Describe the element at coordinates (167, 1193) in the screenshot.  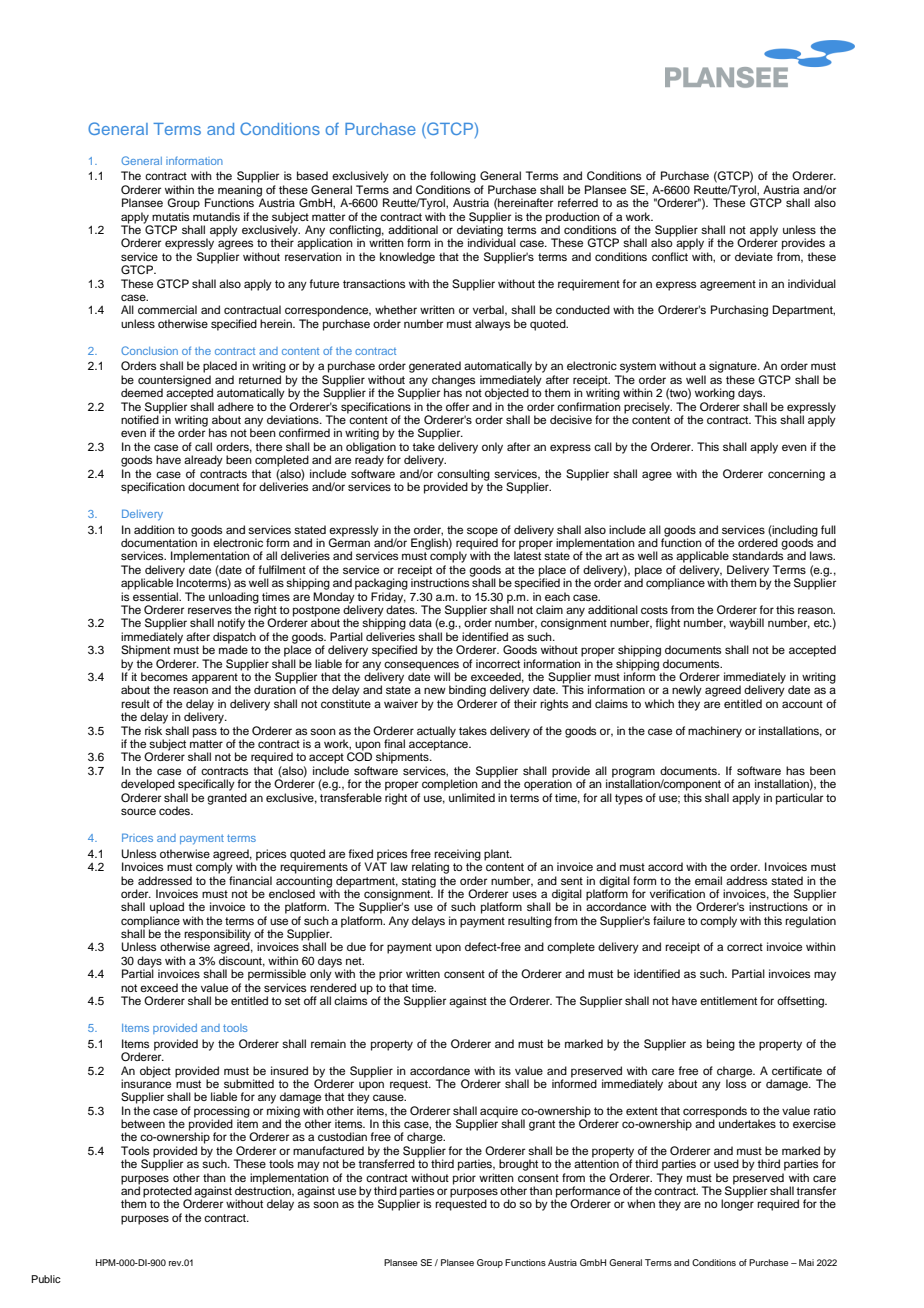
I see `protected` at that location.
